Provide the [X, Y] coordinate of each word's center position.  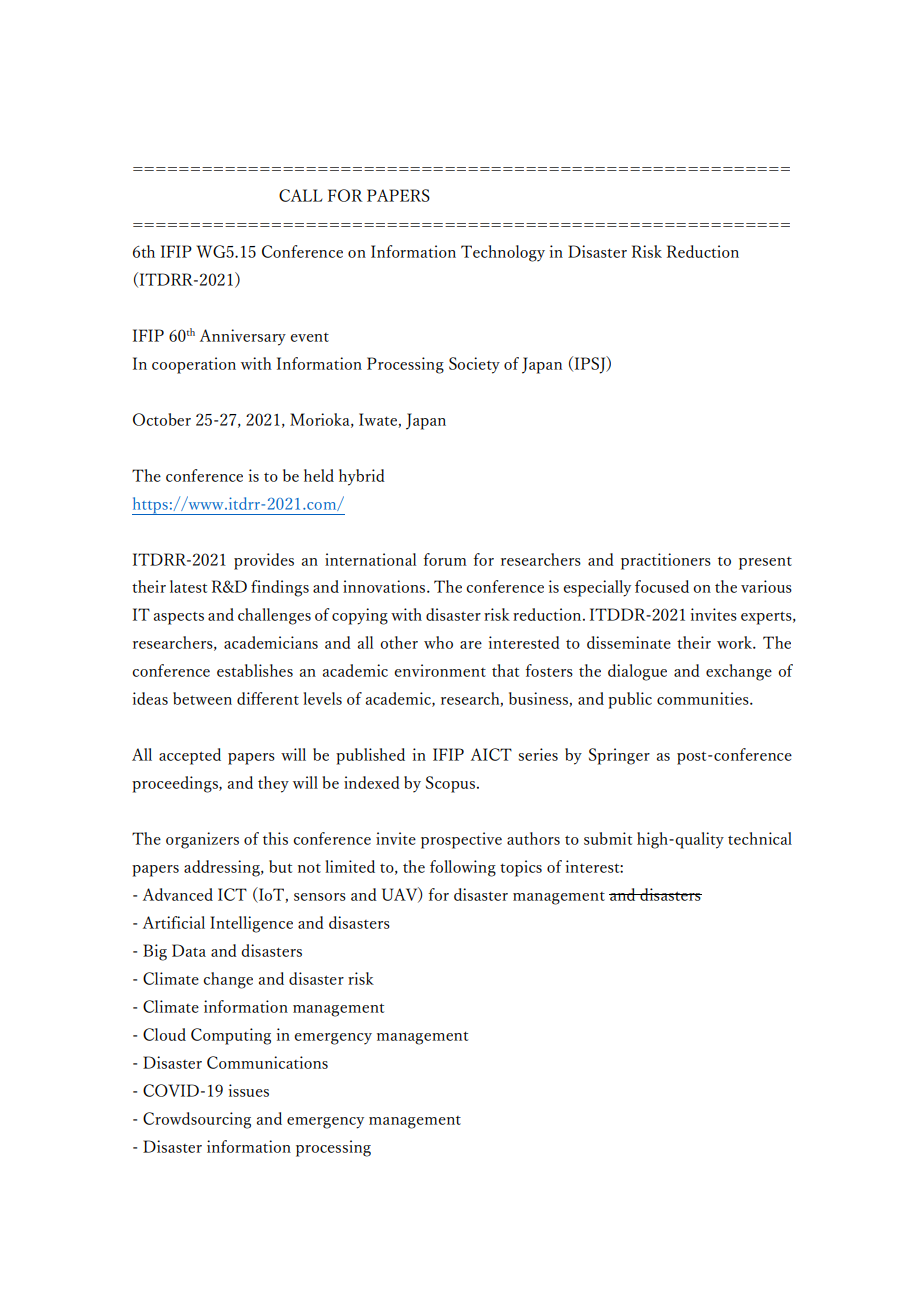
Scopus [452, 784]
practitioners [666, 561]
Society [474, 365]
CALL [301, 195]
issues [249, 1090]
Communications [267, 1062]
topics [521, 868]
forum [445, 559]
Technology [503, 253]
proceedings [176, 784]
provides [264, 561]
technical [760, 838]
